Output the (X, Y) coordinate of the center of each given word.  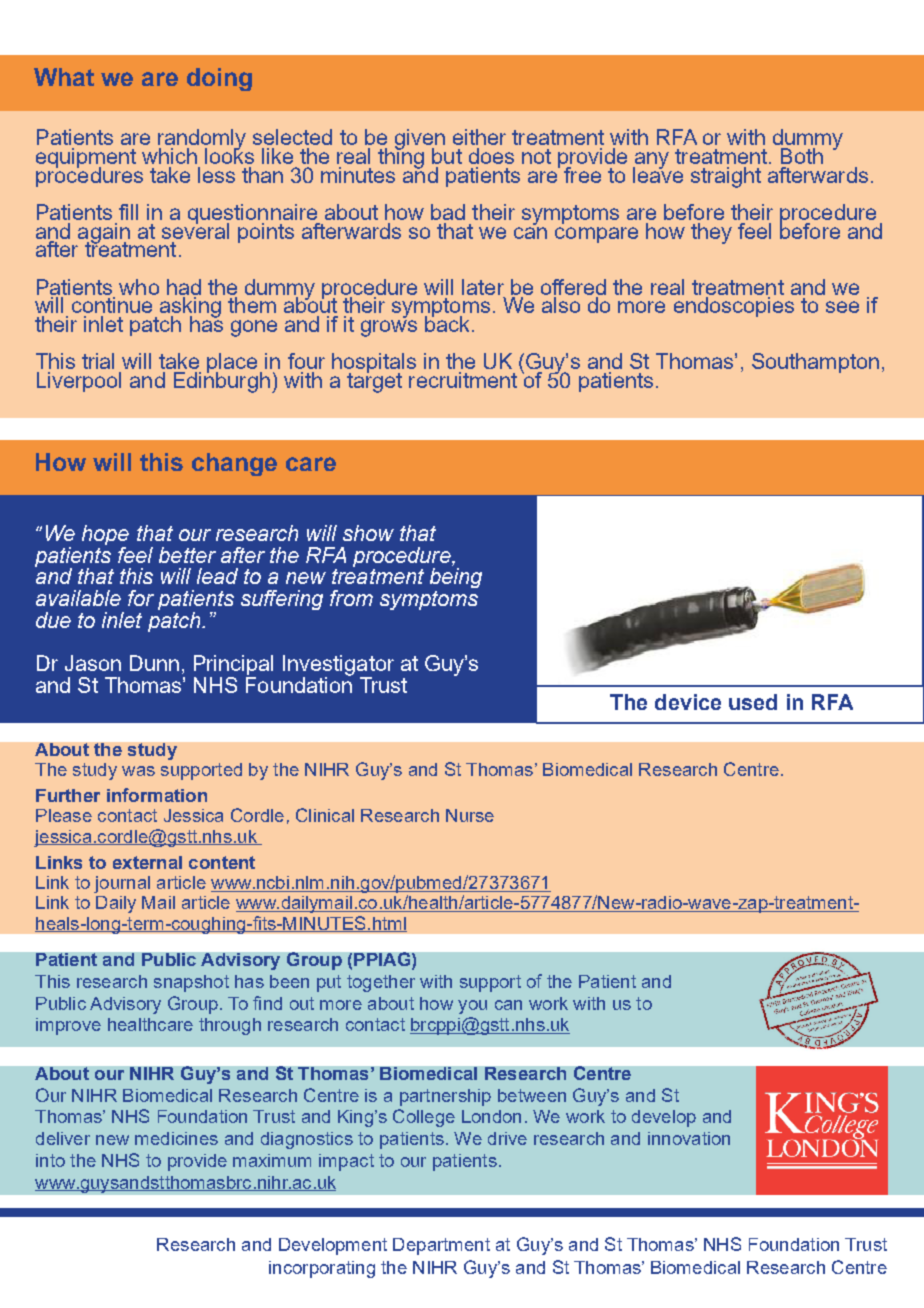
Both (802, 156)
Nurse (470, 815)
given (420, 140)
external (147, 862)
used (753, 702)
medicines (176, 1138)
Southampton (815, 363)
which (169, 156)
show (368, 533)
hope (105, 536)
